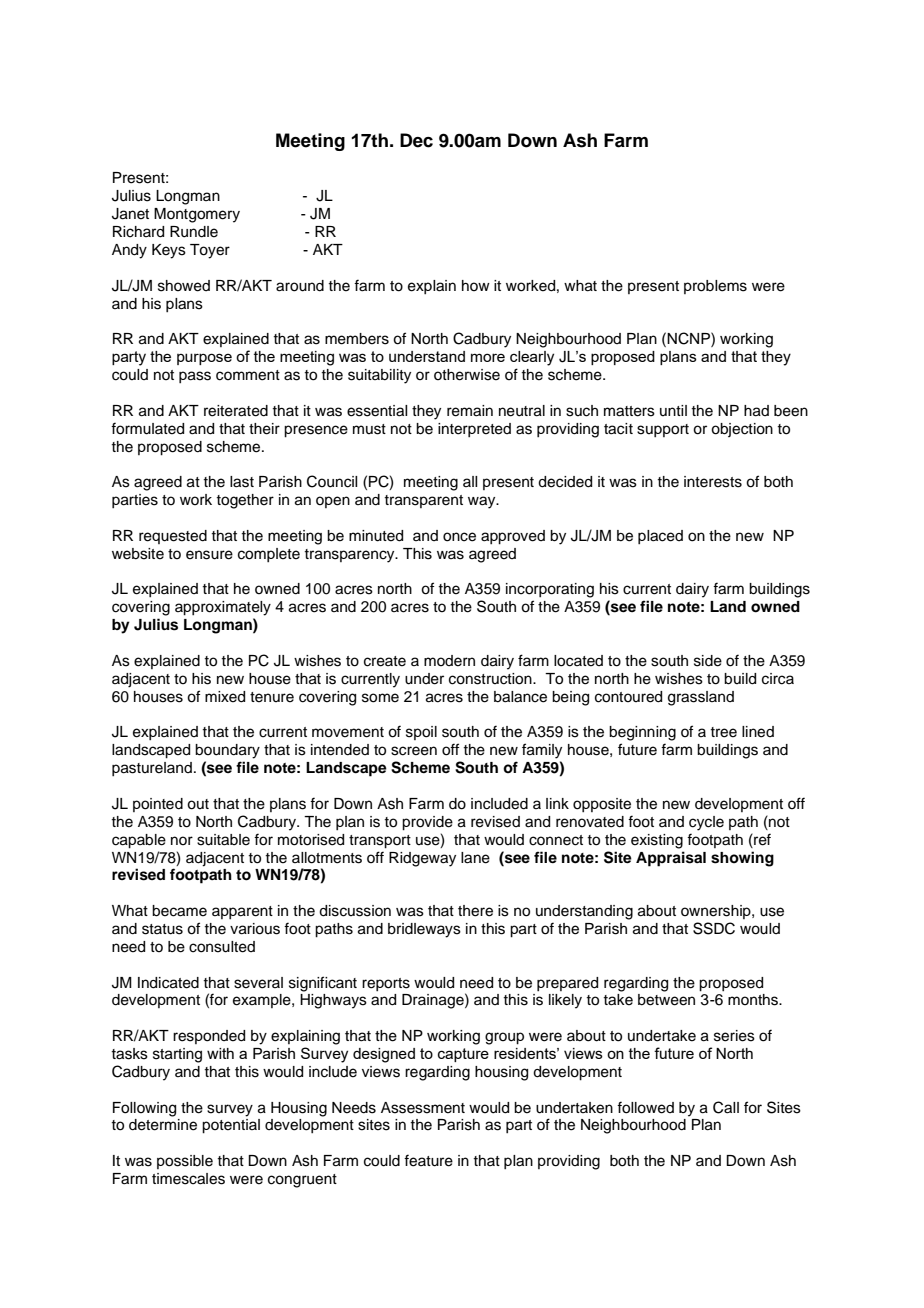  I want to click on problems, so click(715, 287).
